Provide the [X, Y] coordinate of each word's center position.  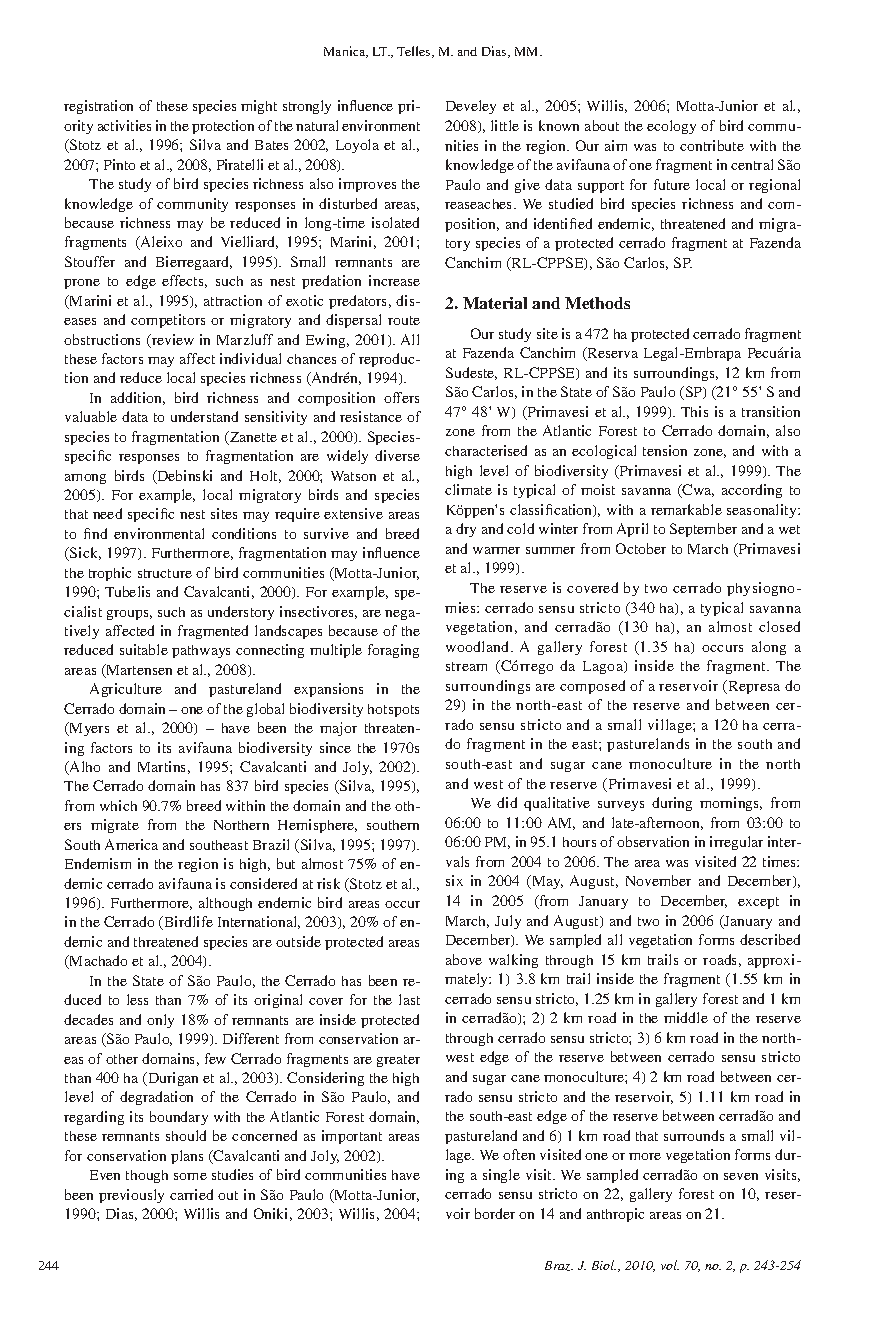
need [107, 513]
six [454, 880]
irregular [736, 843]
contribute [712, 145]
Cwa [697, 491]
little [505, 125]
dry [466, 530]
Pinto [119, 164]
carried [191, 1194]
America [131, 844]
